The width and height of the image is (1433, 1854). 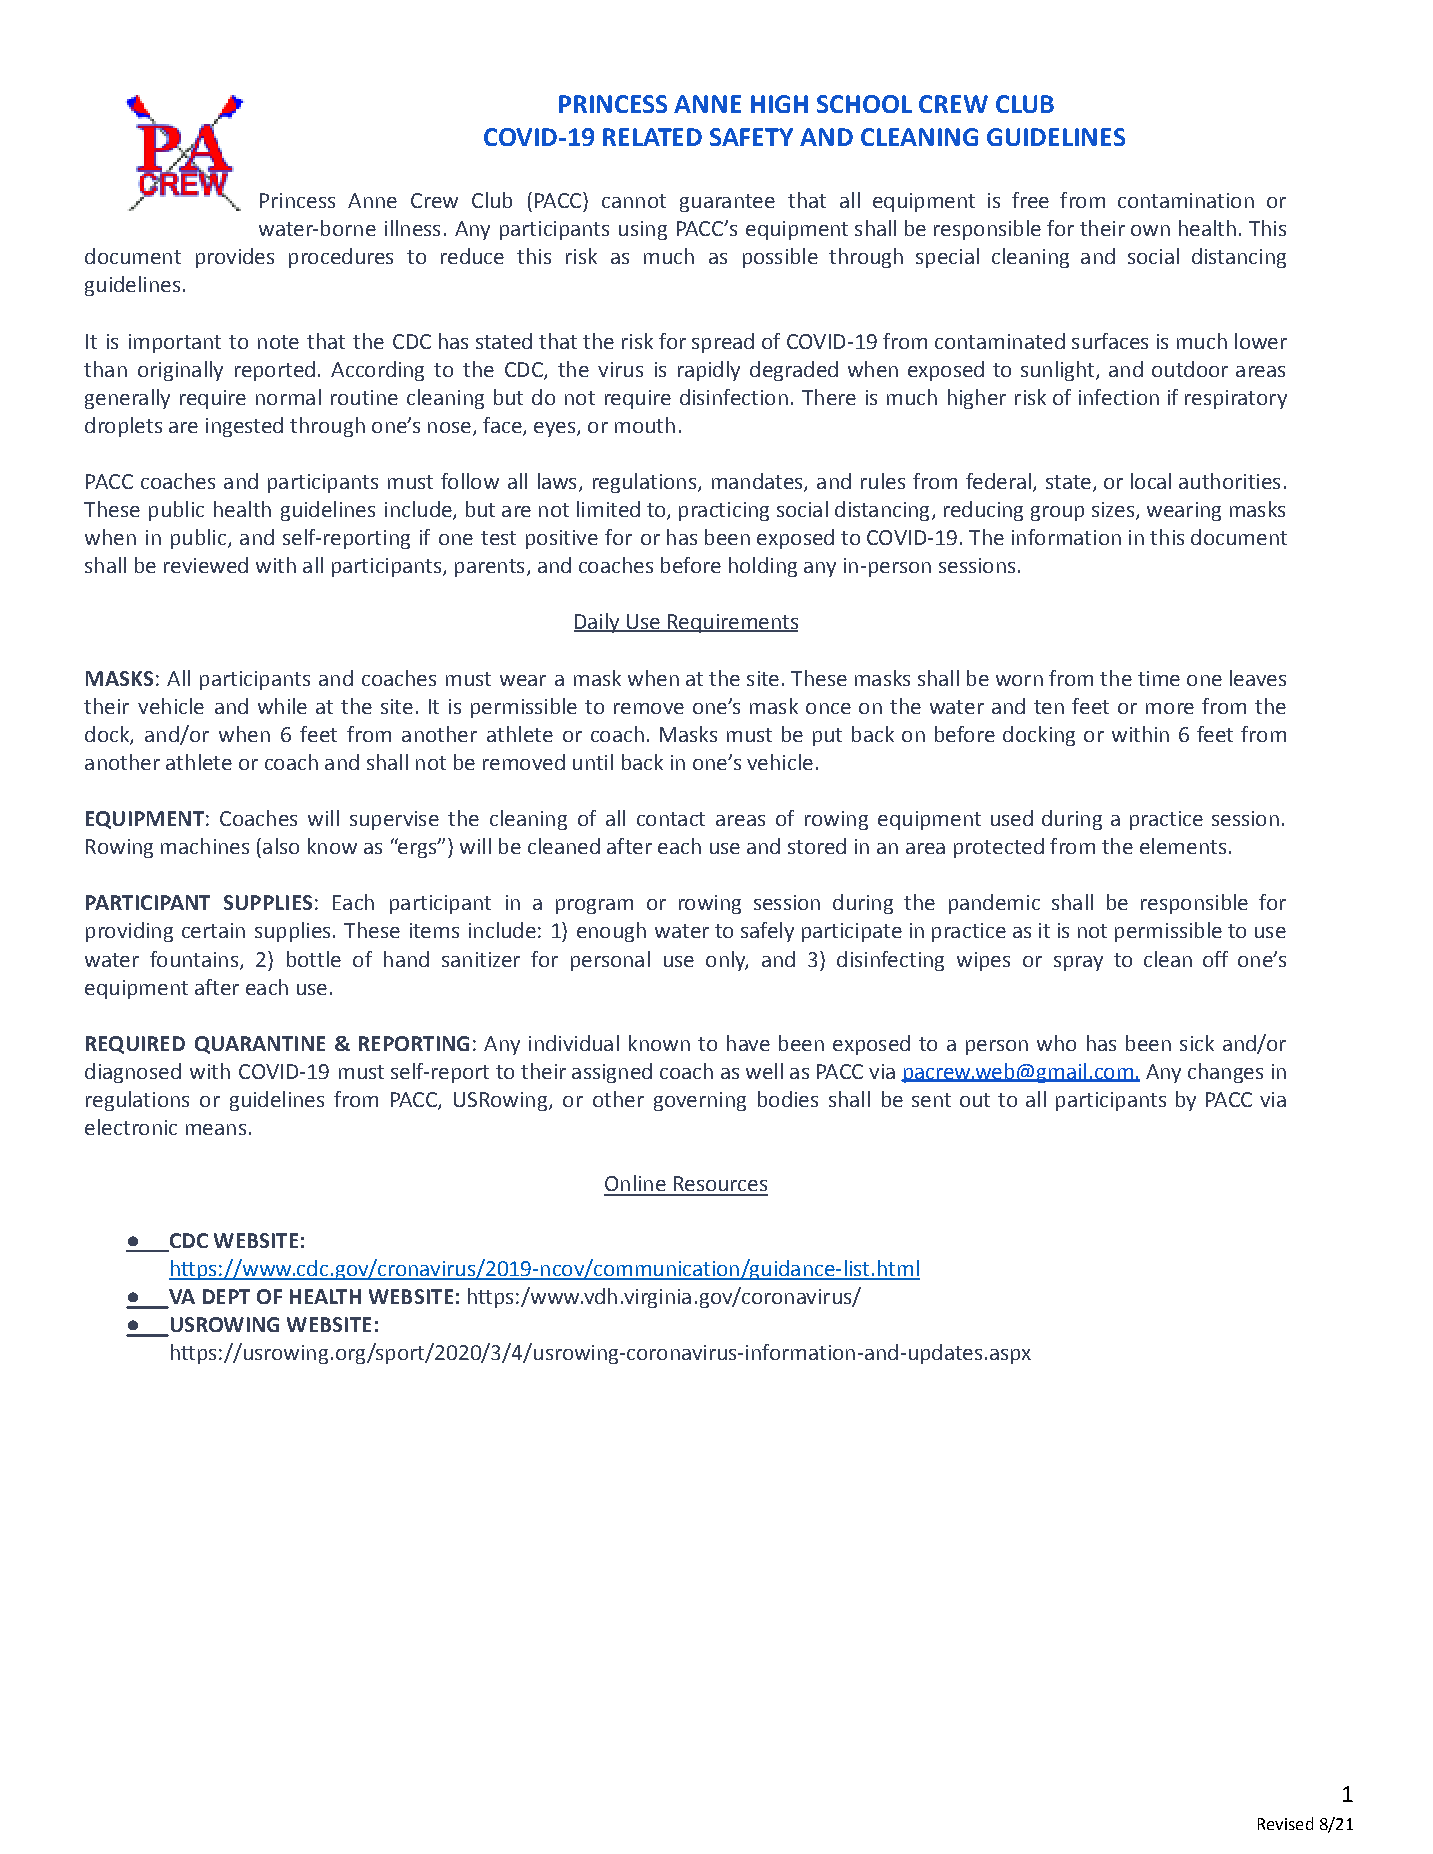 What do you see at coordinates (767, 932) in the image?
I see `safely` at bounding box center [767, 932].
